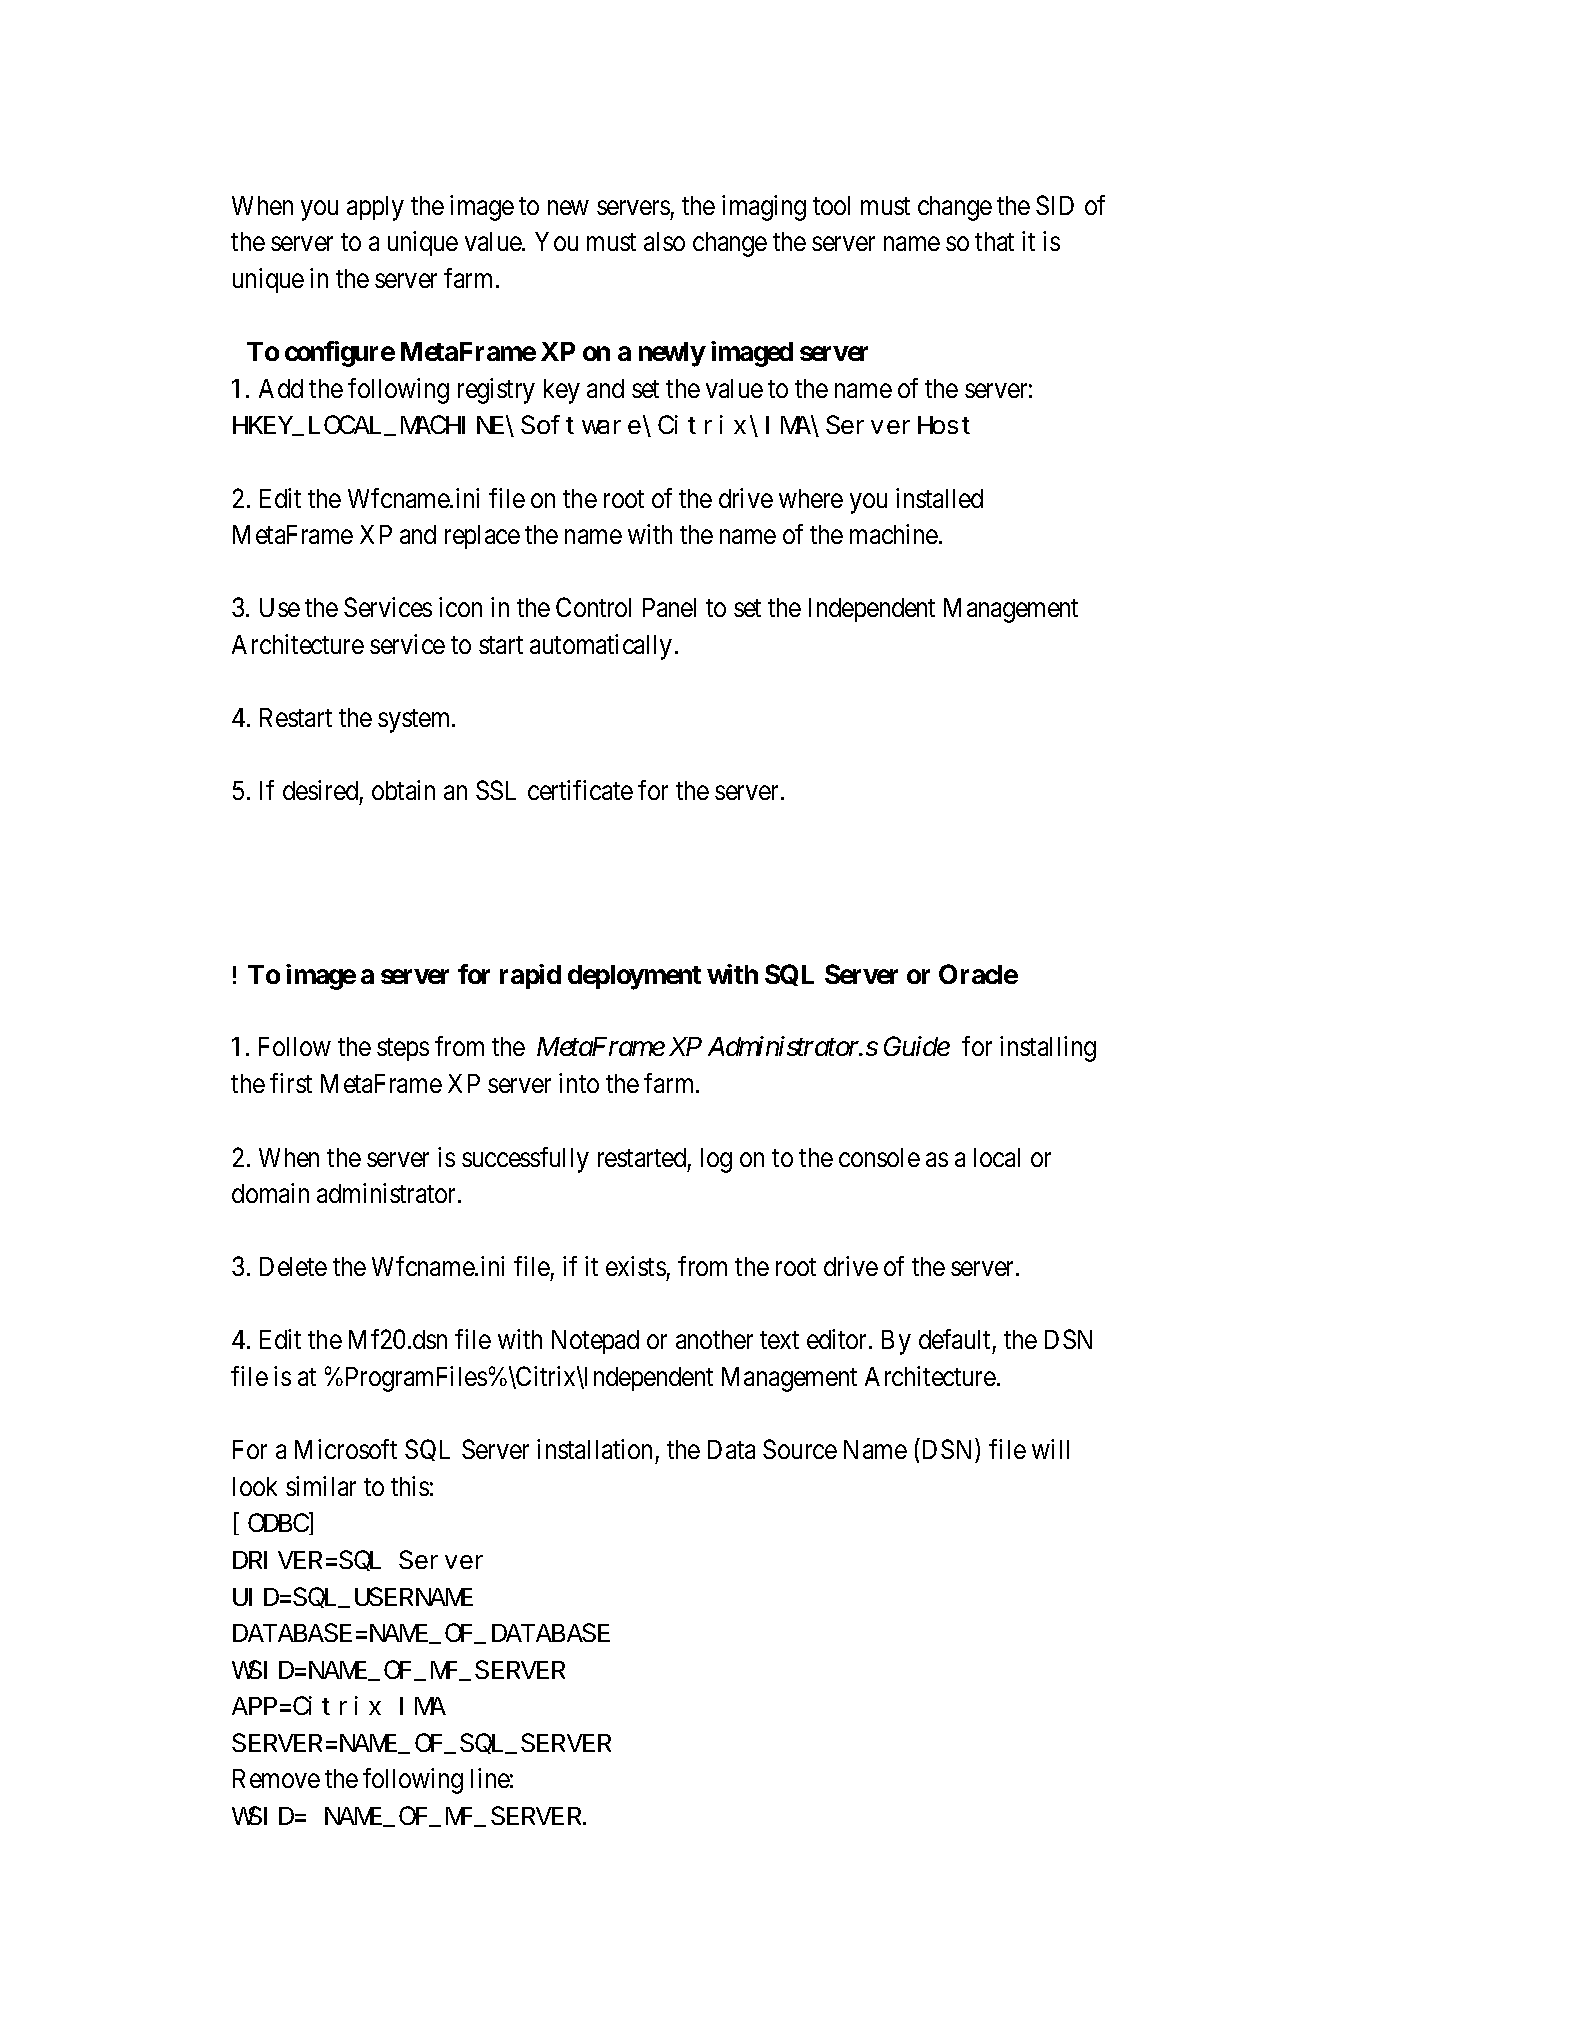 The height and width of the screenshot is (2041, 1577). Describe the element at coordinates (994, 241) in the screenshot. I see `that` at that location.
